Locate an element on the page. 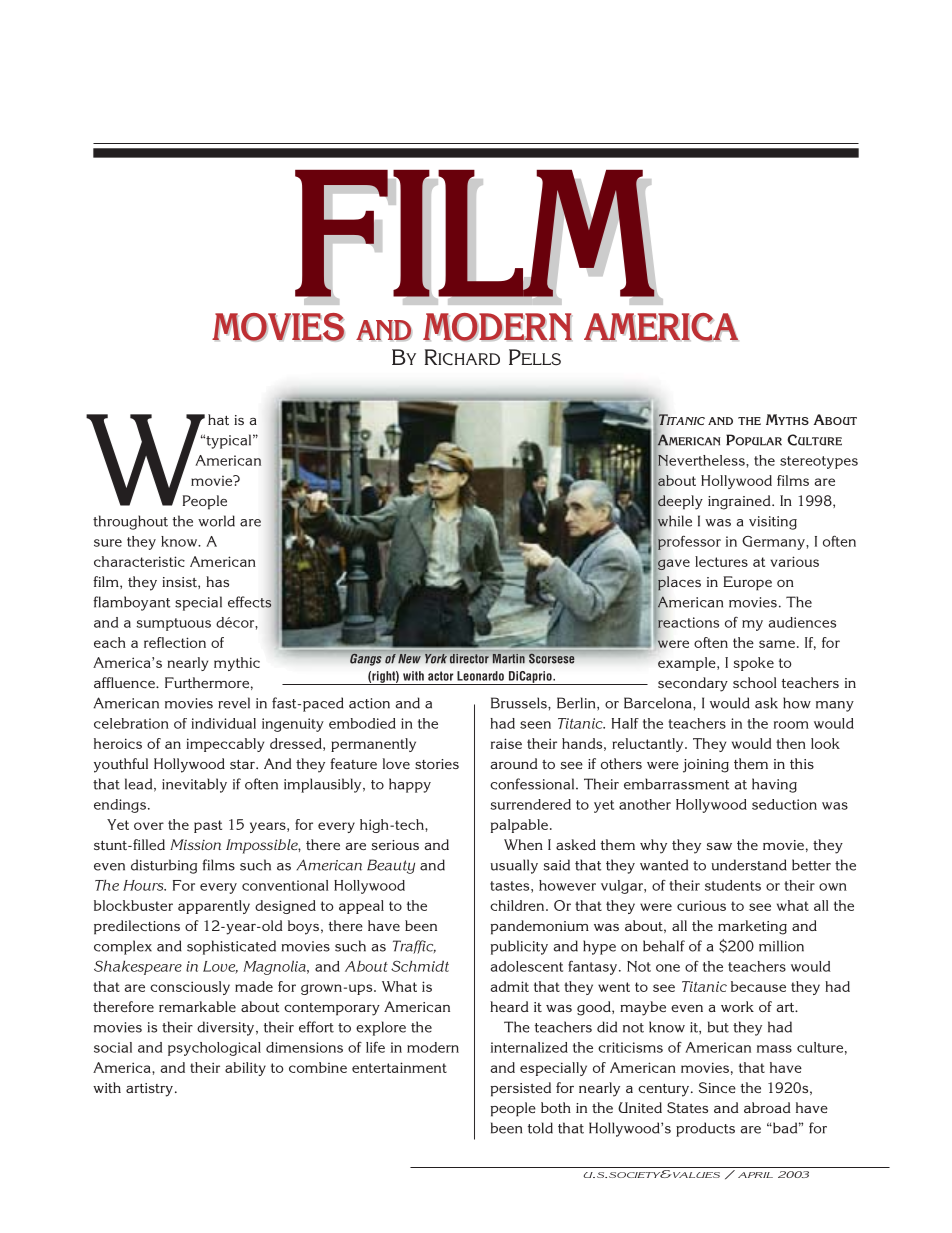 The image size is (952, 1233). Brussels is located at coordinates (520, 703).
